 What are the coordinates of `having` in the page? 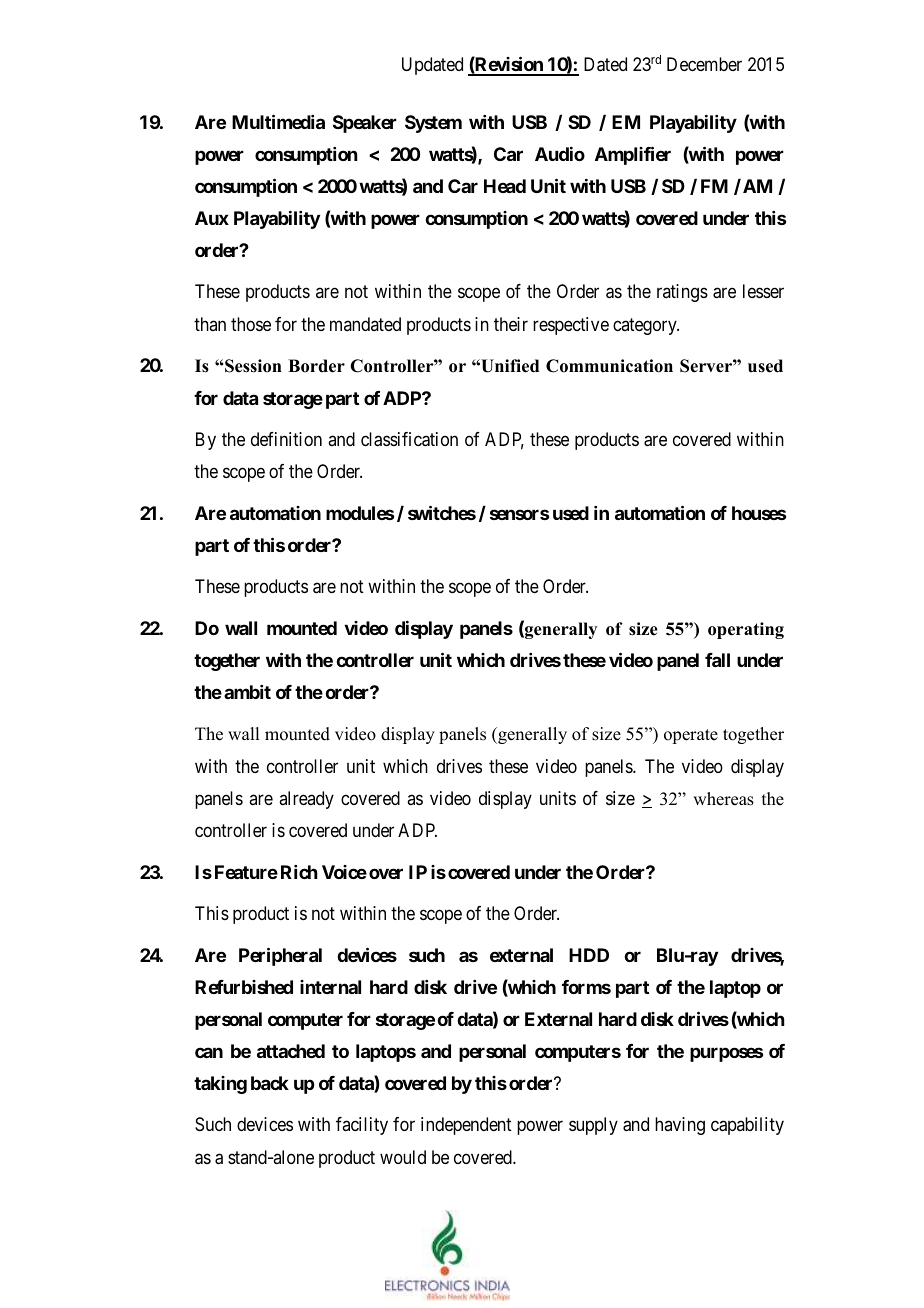 It's located at (680, 1126).
